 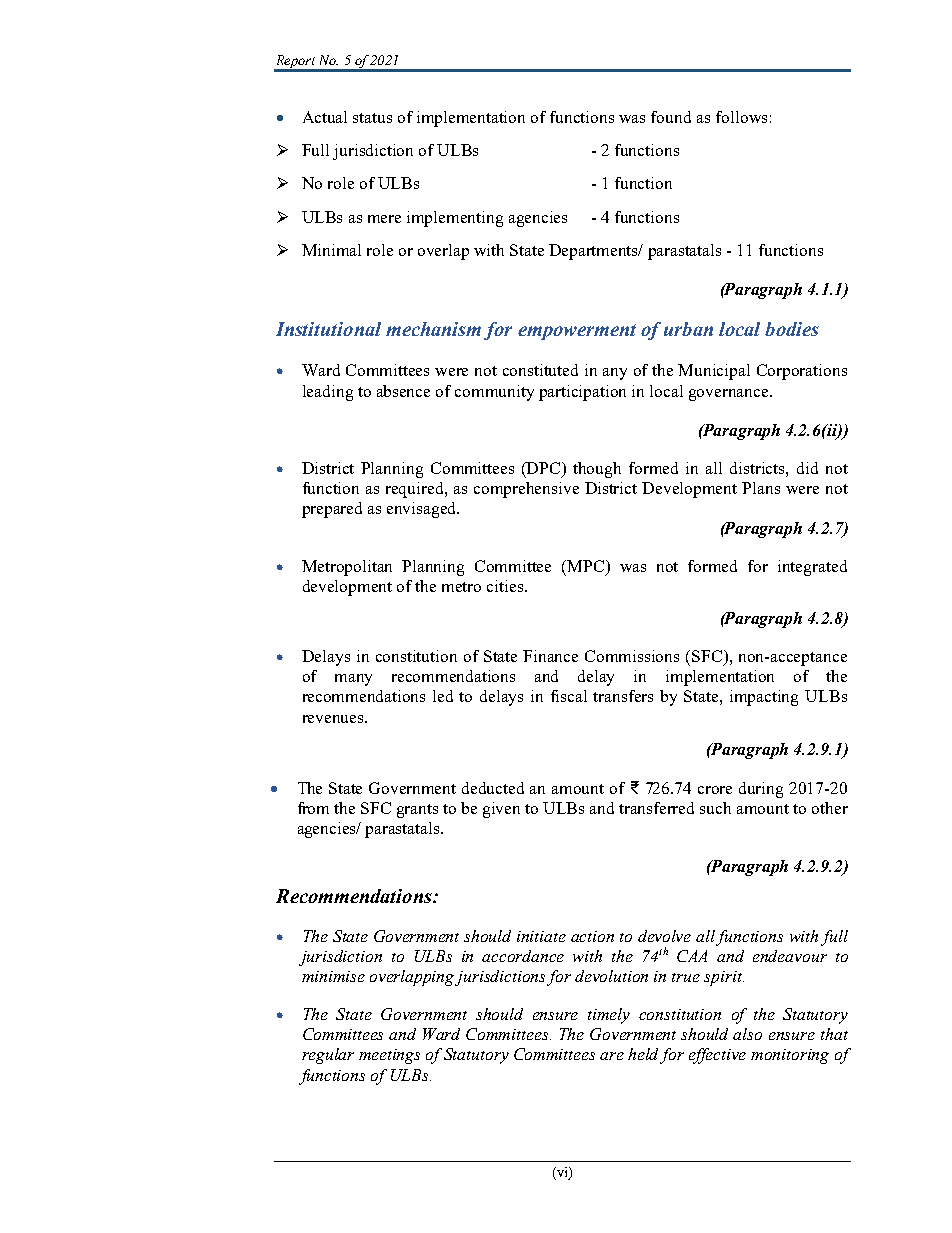 I want to click on meetings, so click(x=389, y=1056).
